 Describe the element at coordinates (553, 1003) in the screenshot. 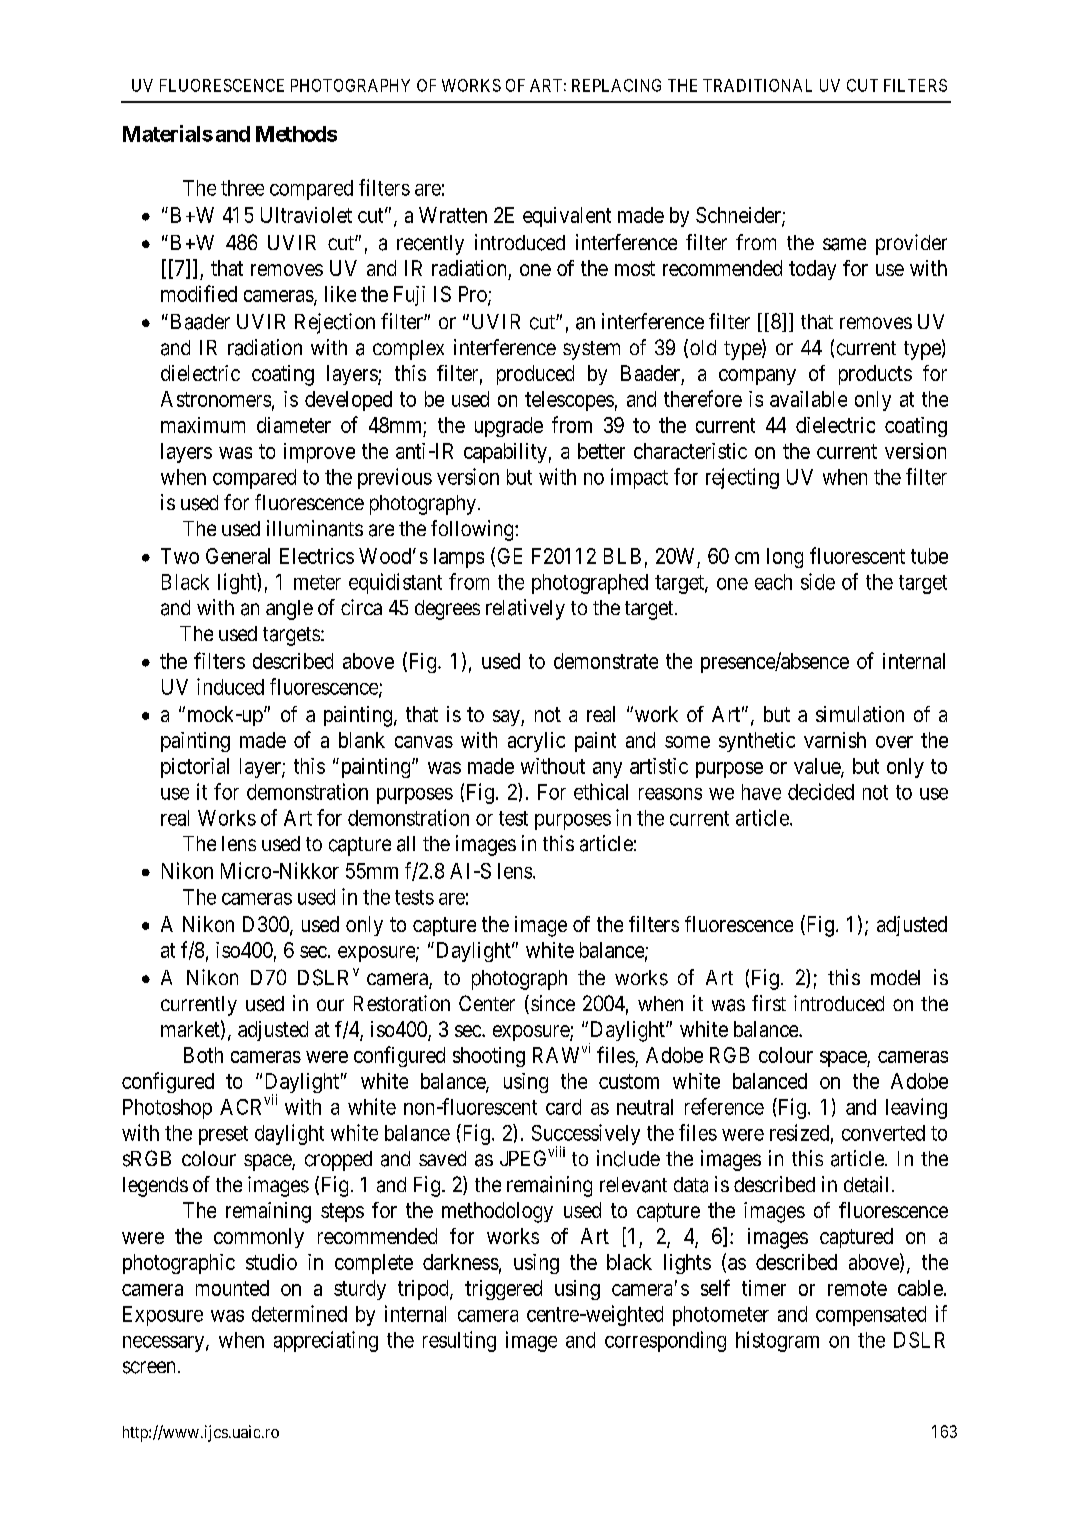

I see `since` at that location.
